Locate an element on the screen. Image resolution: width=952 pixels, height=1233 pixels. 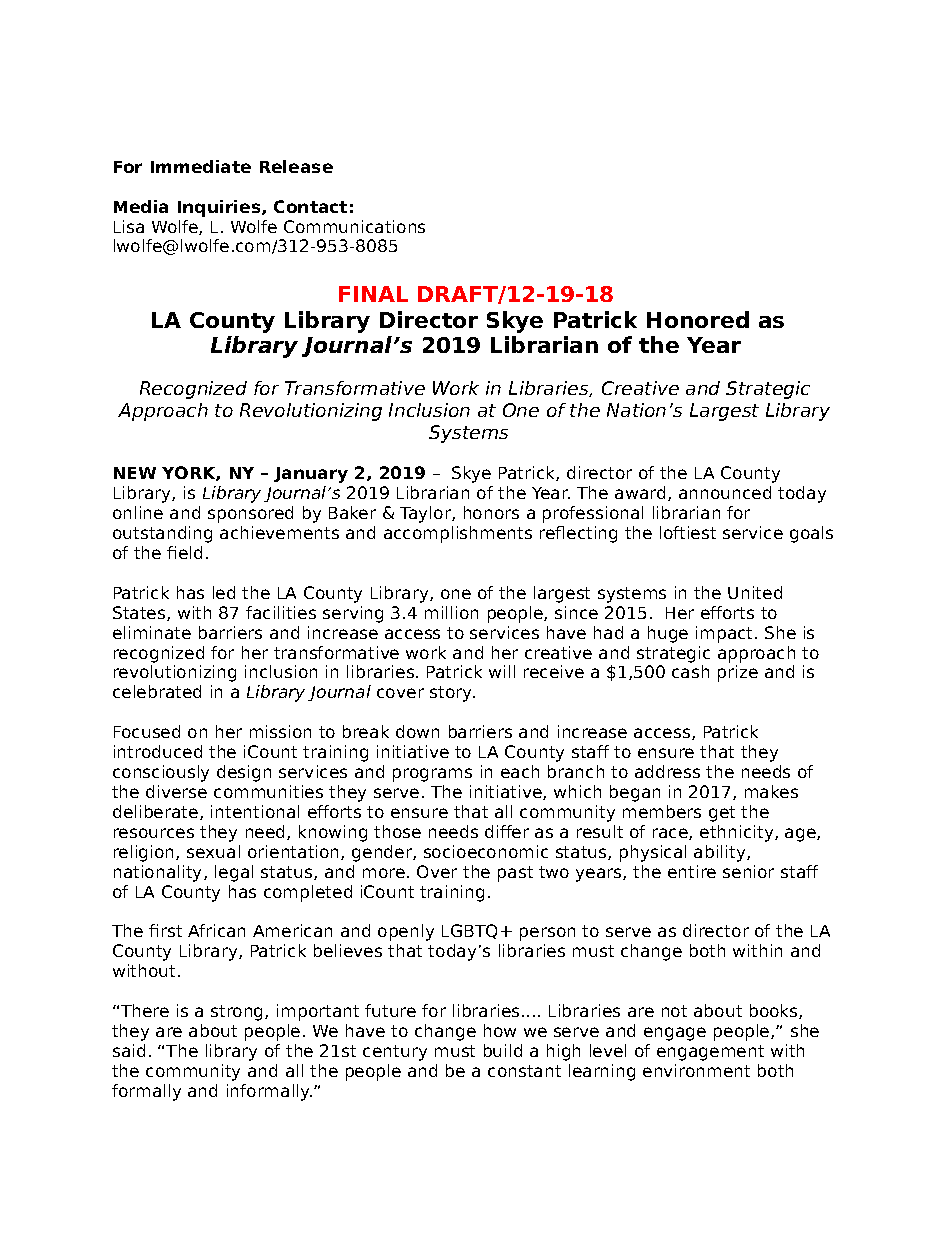
Communications is located at coordinates (354, 226).
